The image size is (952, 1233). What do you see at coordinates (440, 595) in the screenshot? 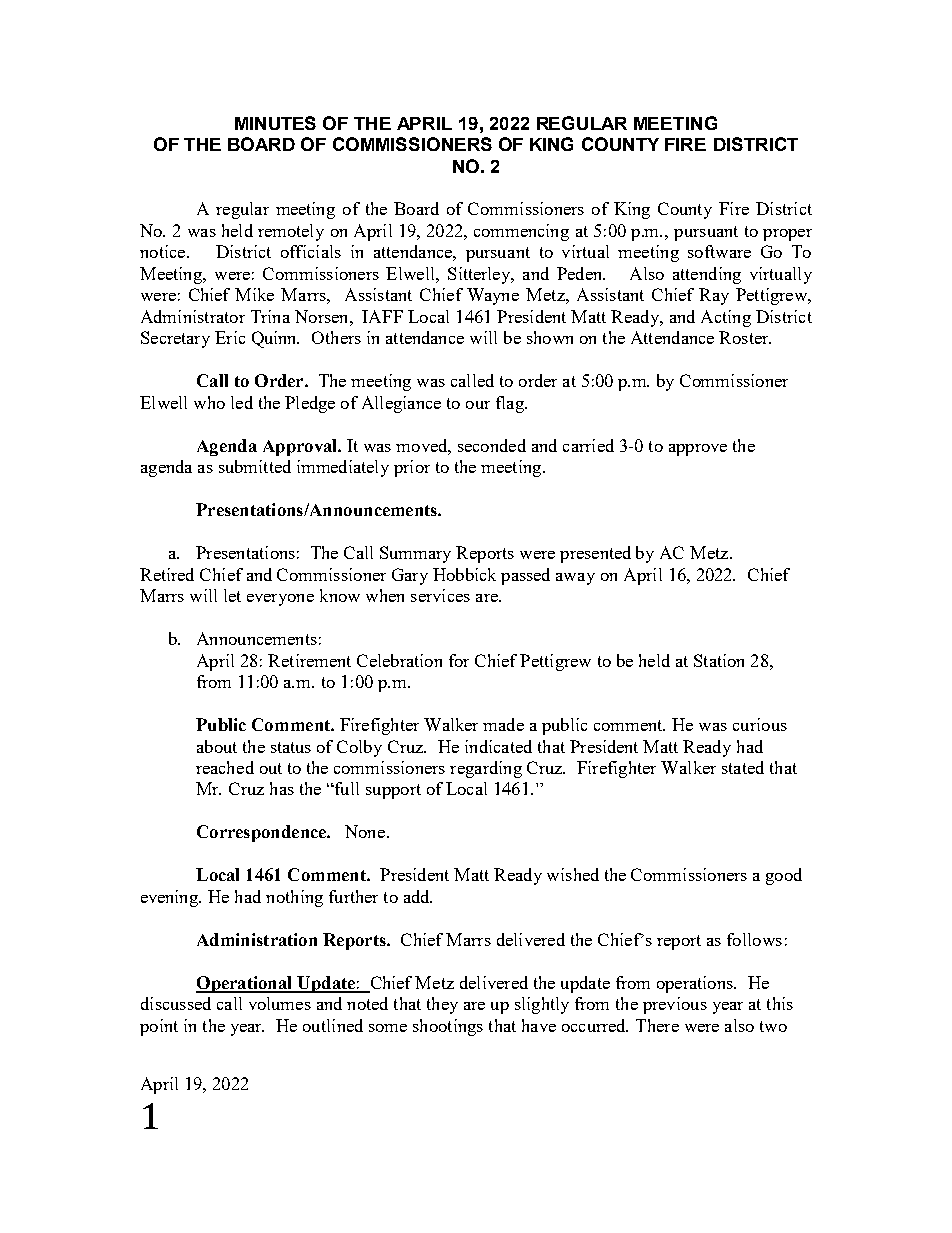
I see `services` at bounding box center [440, 595].
